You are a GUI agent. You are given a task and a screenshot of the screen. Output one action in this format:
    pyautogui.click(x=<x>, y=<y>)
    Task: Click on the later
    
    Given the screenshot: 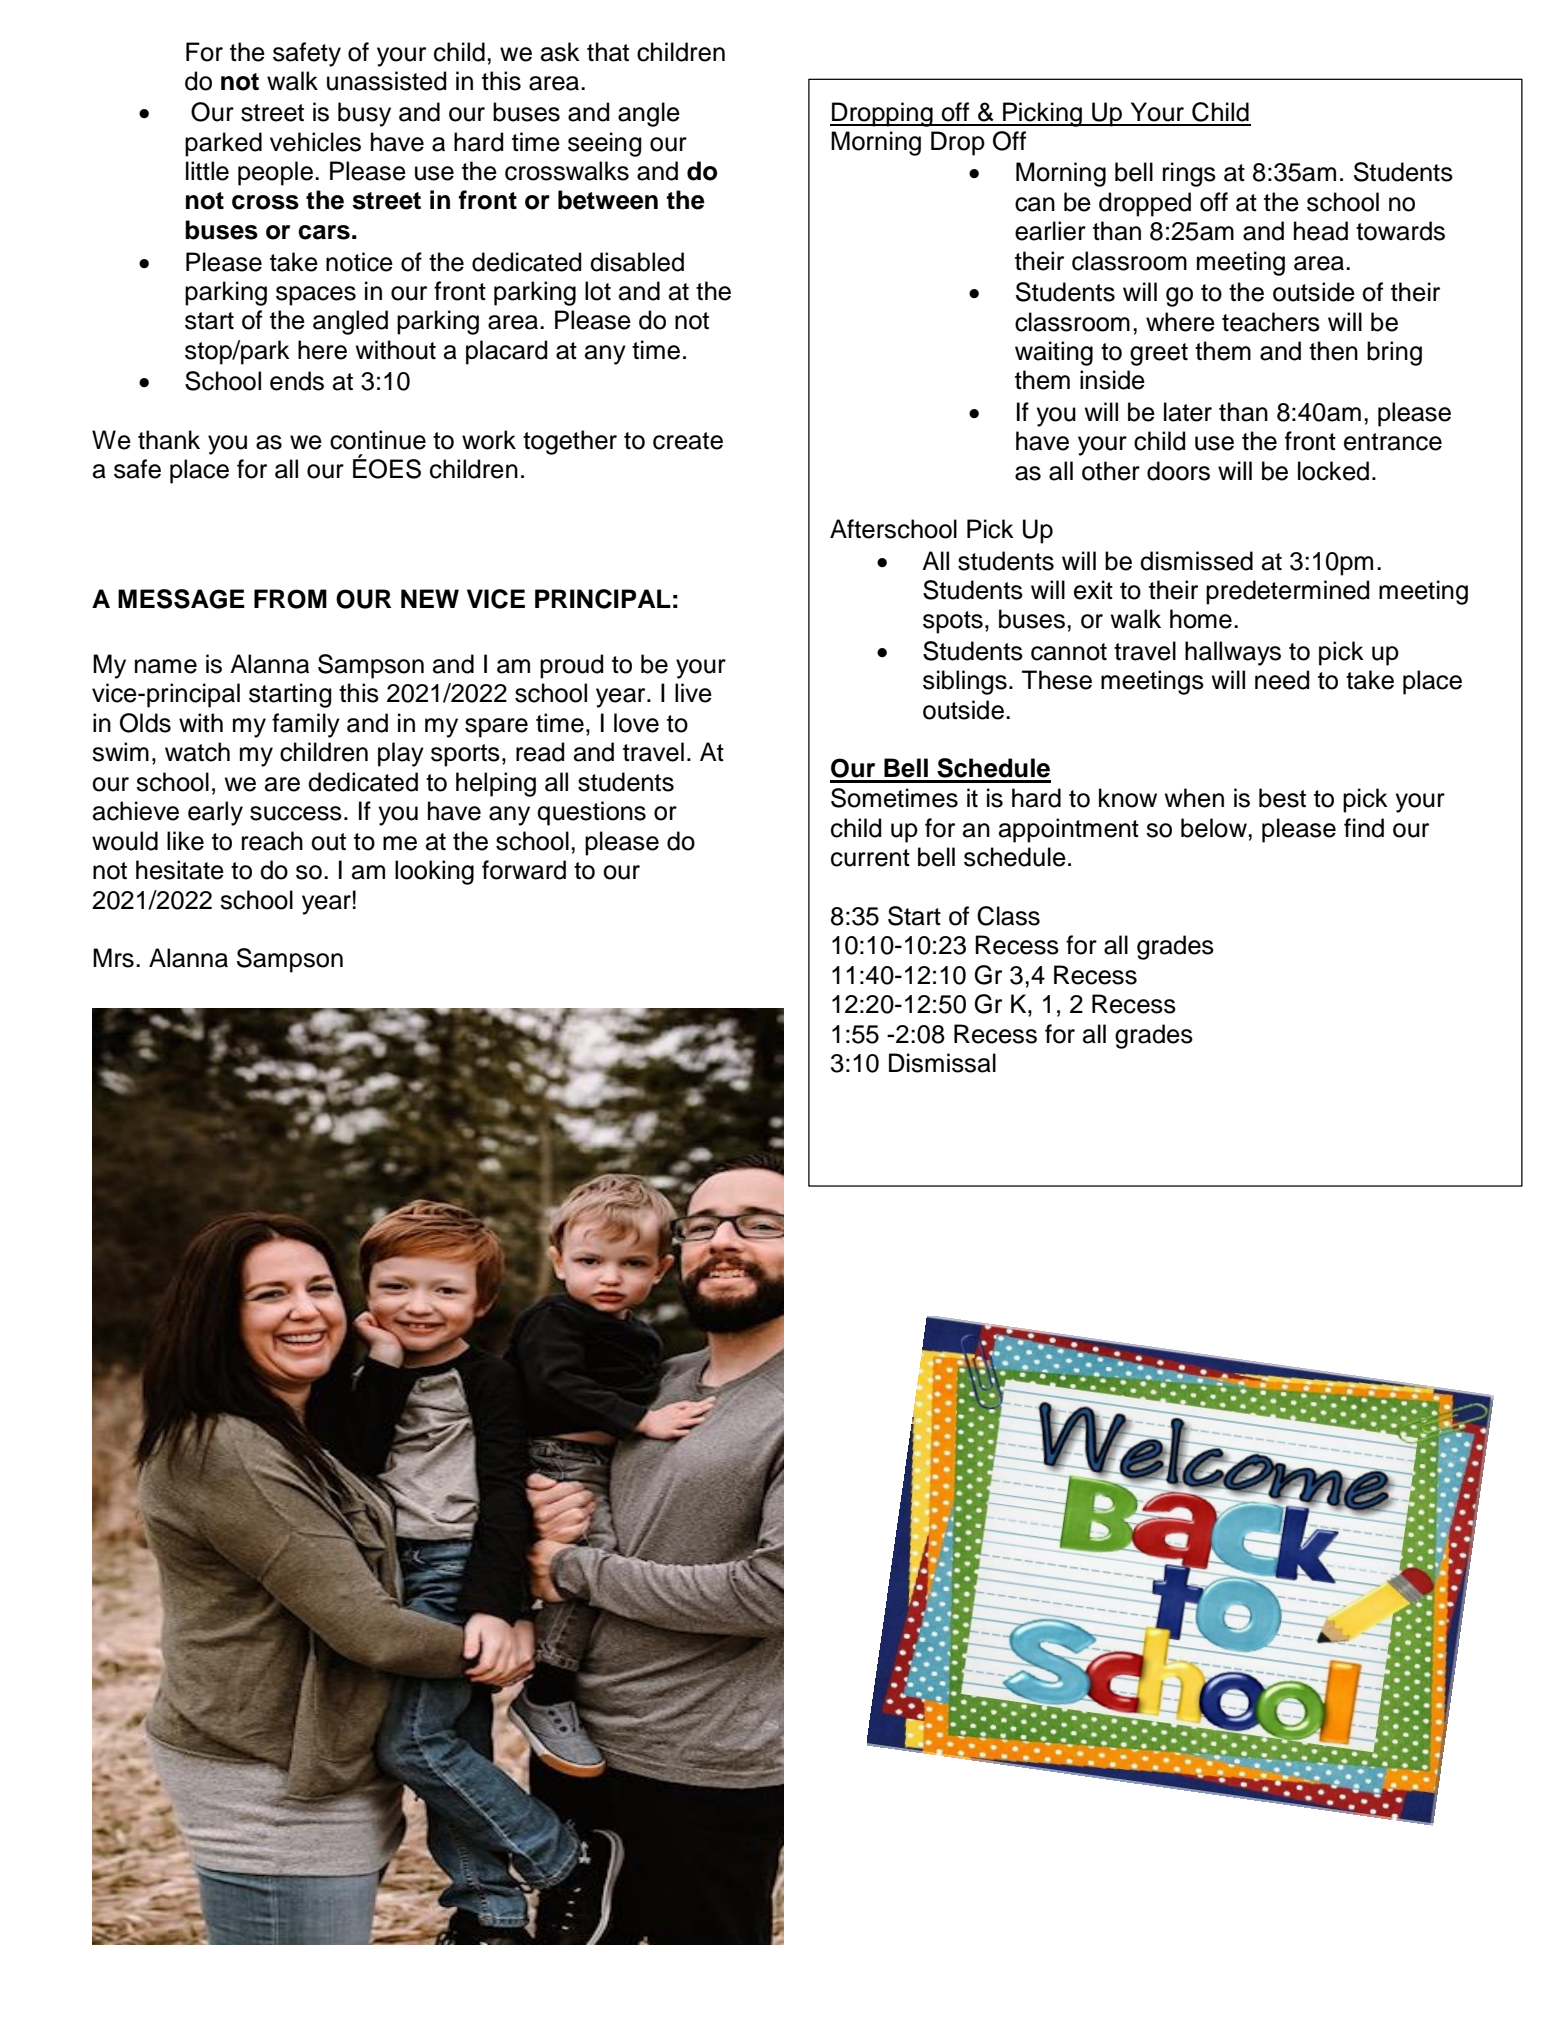 What is the action you would take?
    pyautogui.click(x=1188, y=412)
